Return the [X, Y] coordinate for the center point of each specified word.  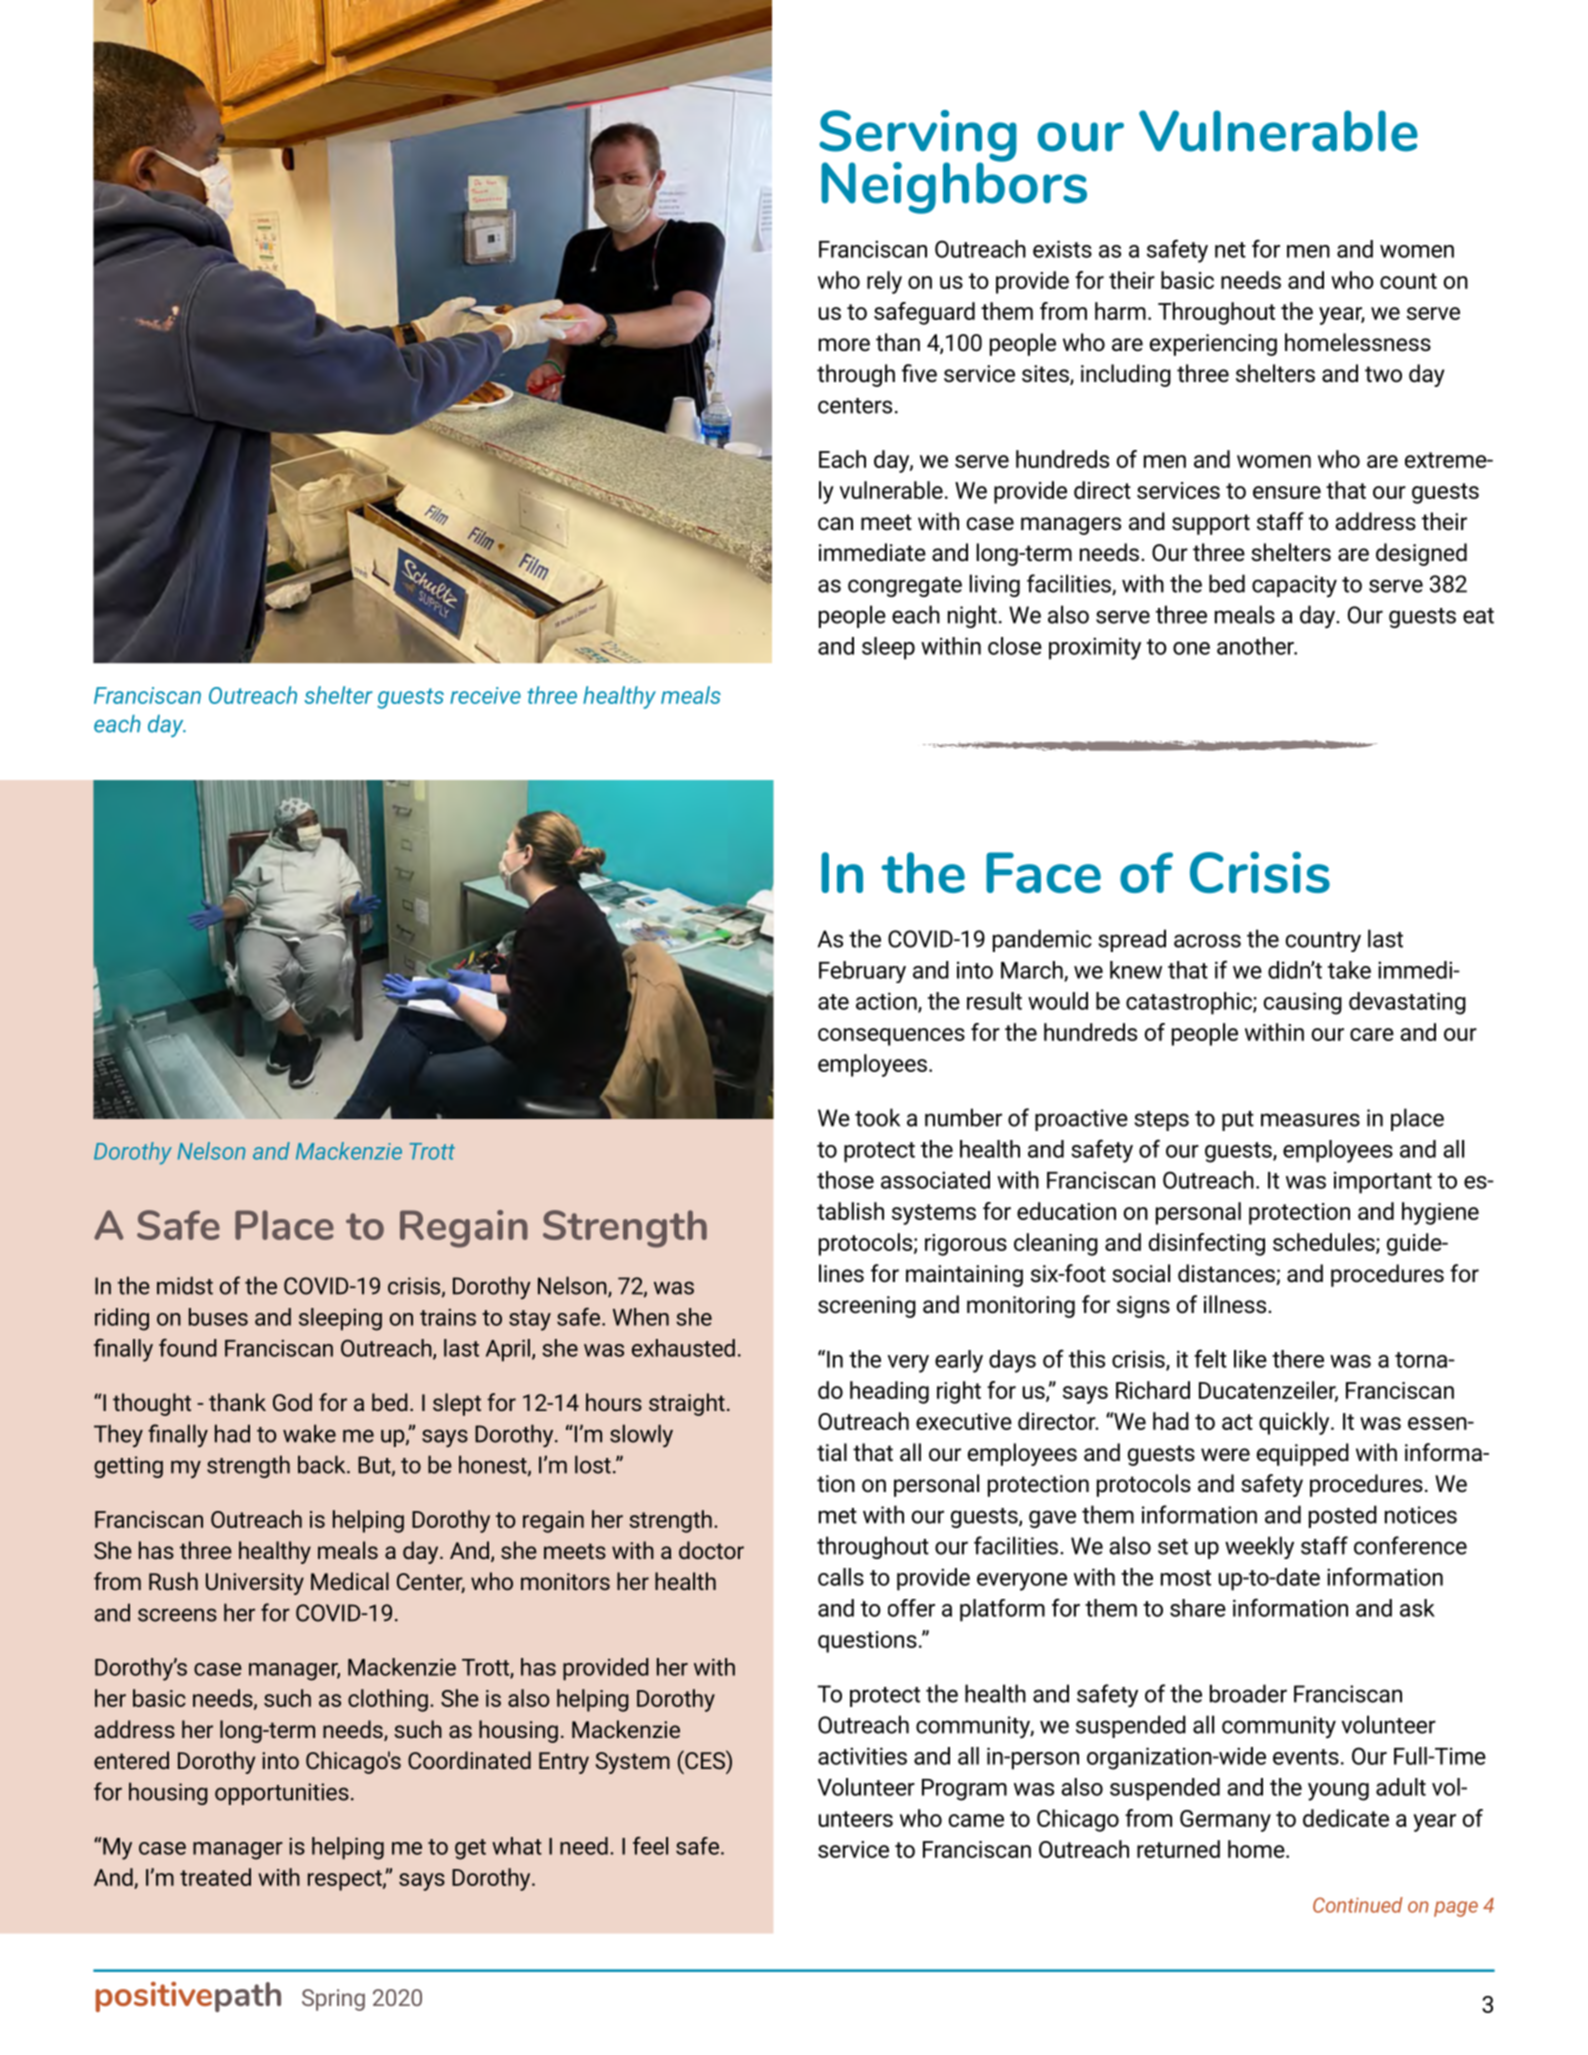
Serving [918, 137]
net [1230, 250]
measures [1310, 1120]
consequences [891, 1037]
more [844, 345]
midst [185, 1285]
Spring [333, 2000]
